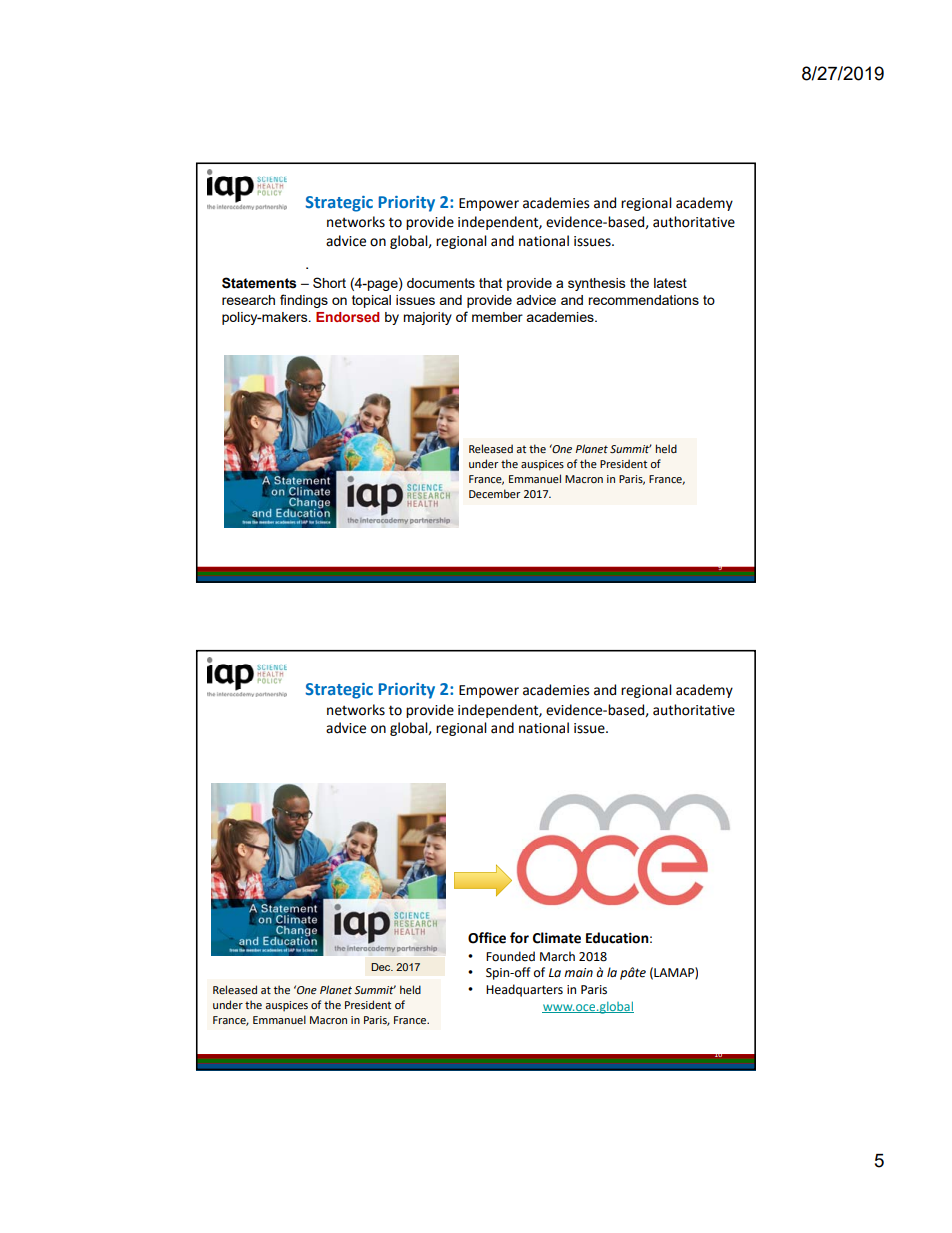  I want to click on Headquarters, so click(524, 990).
